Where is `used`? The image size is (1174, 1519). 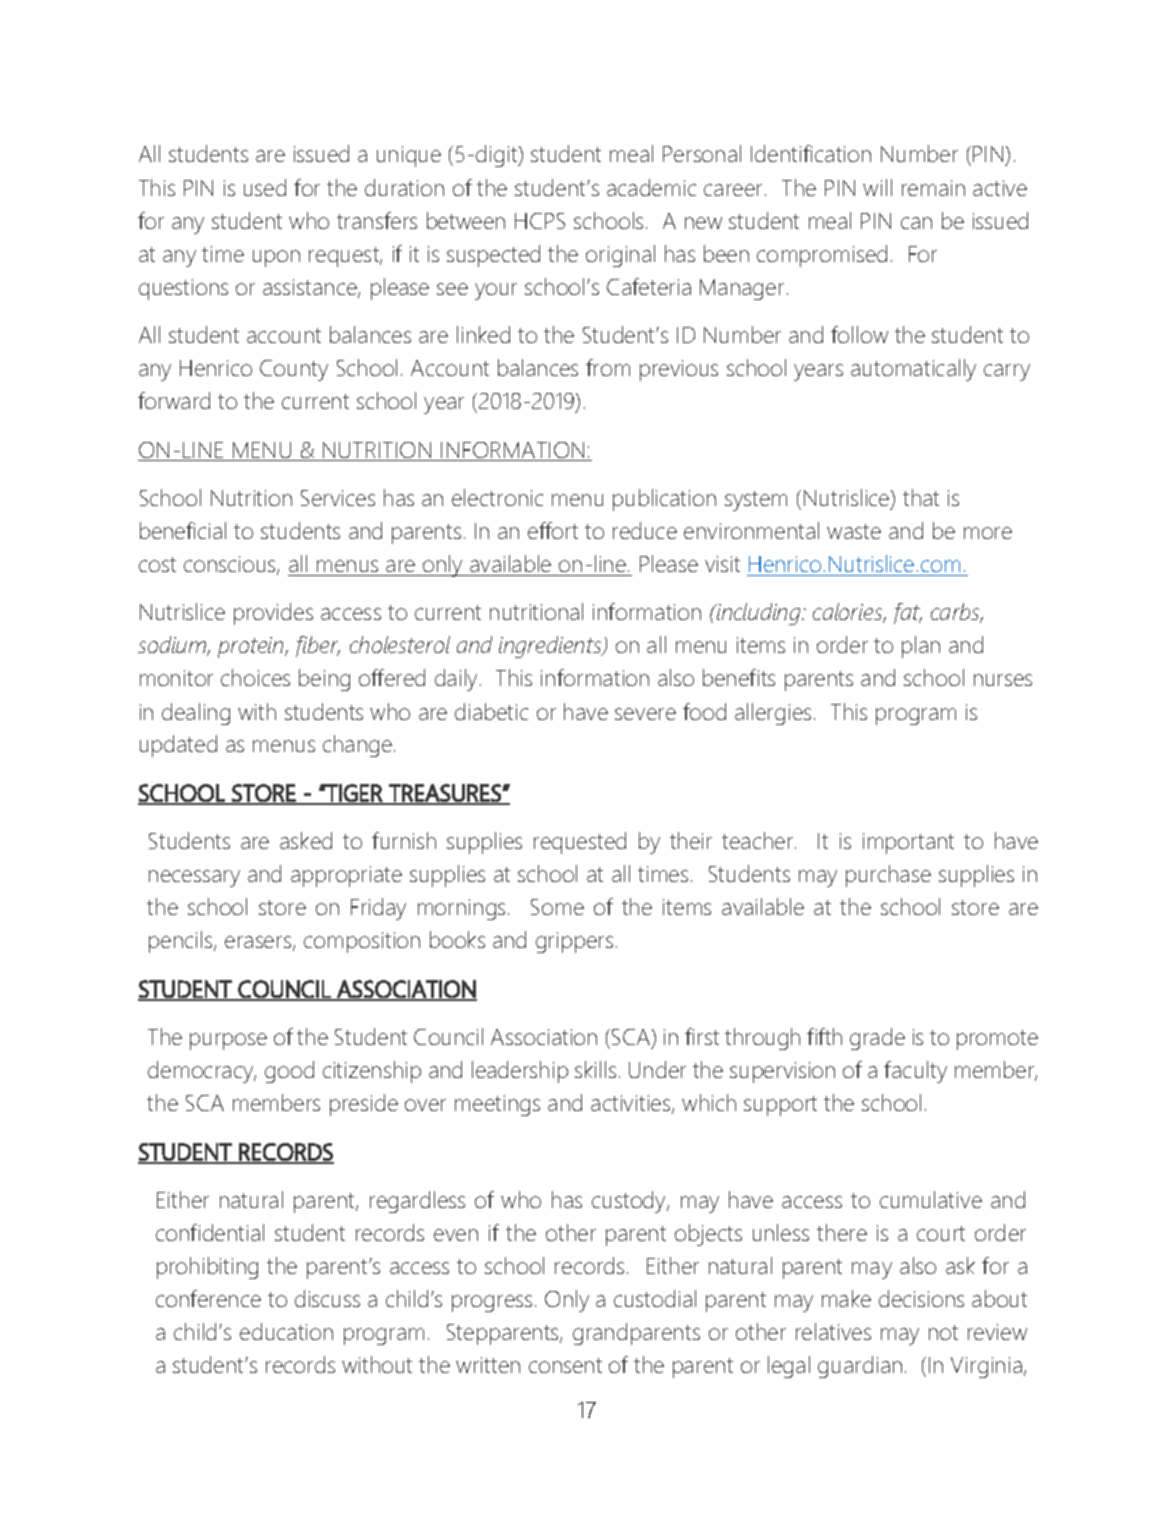 used is located at coordinates (265, 187).
